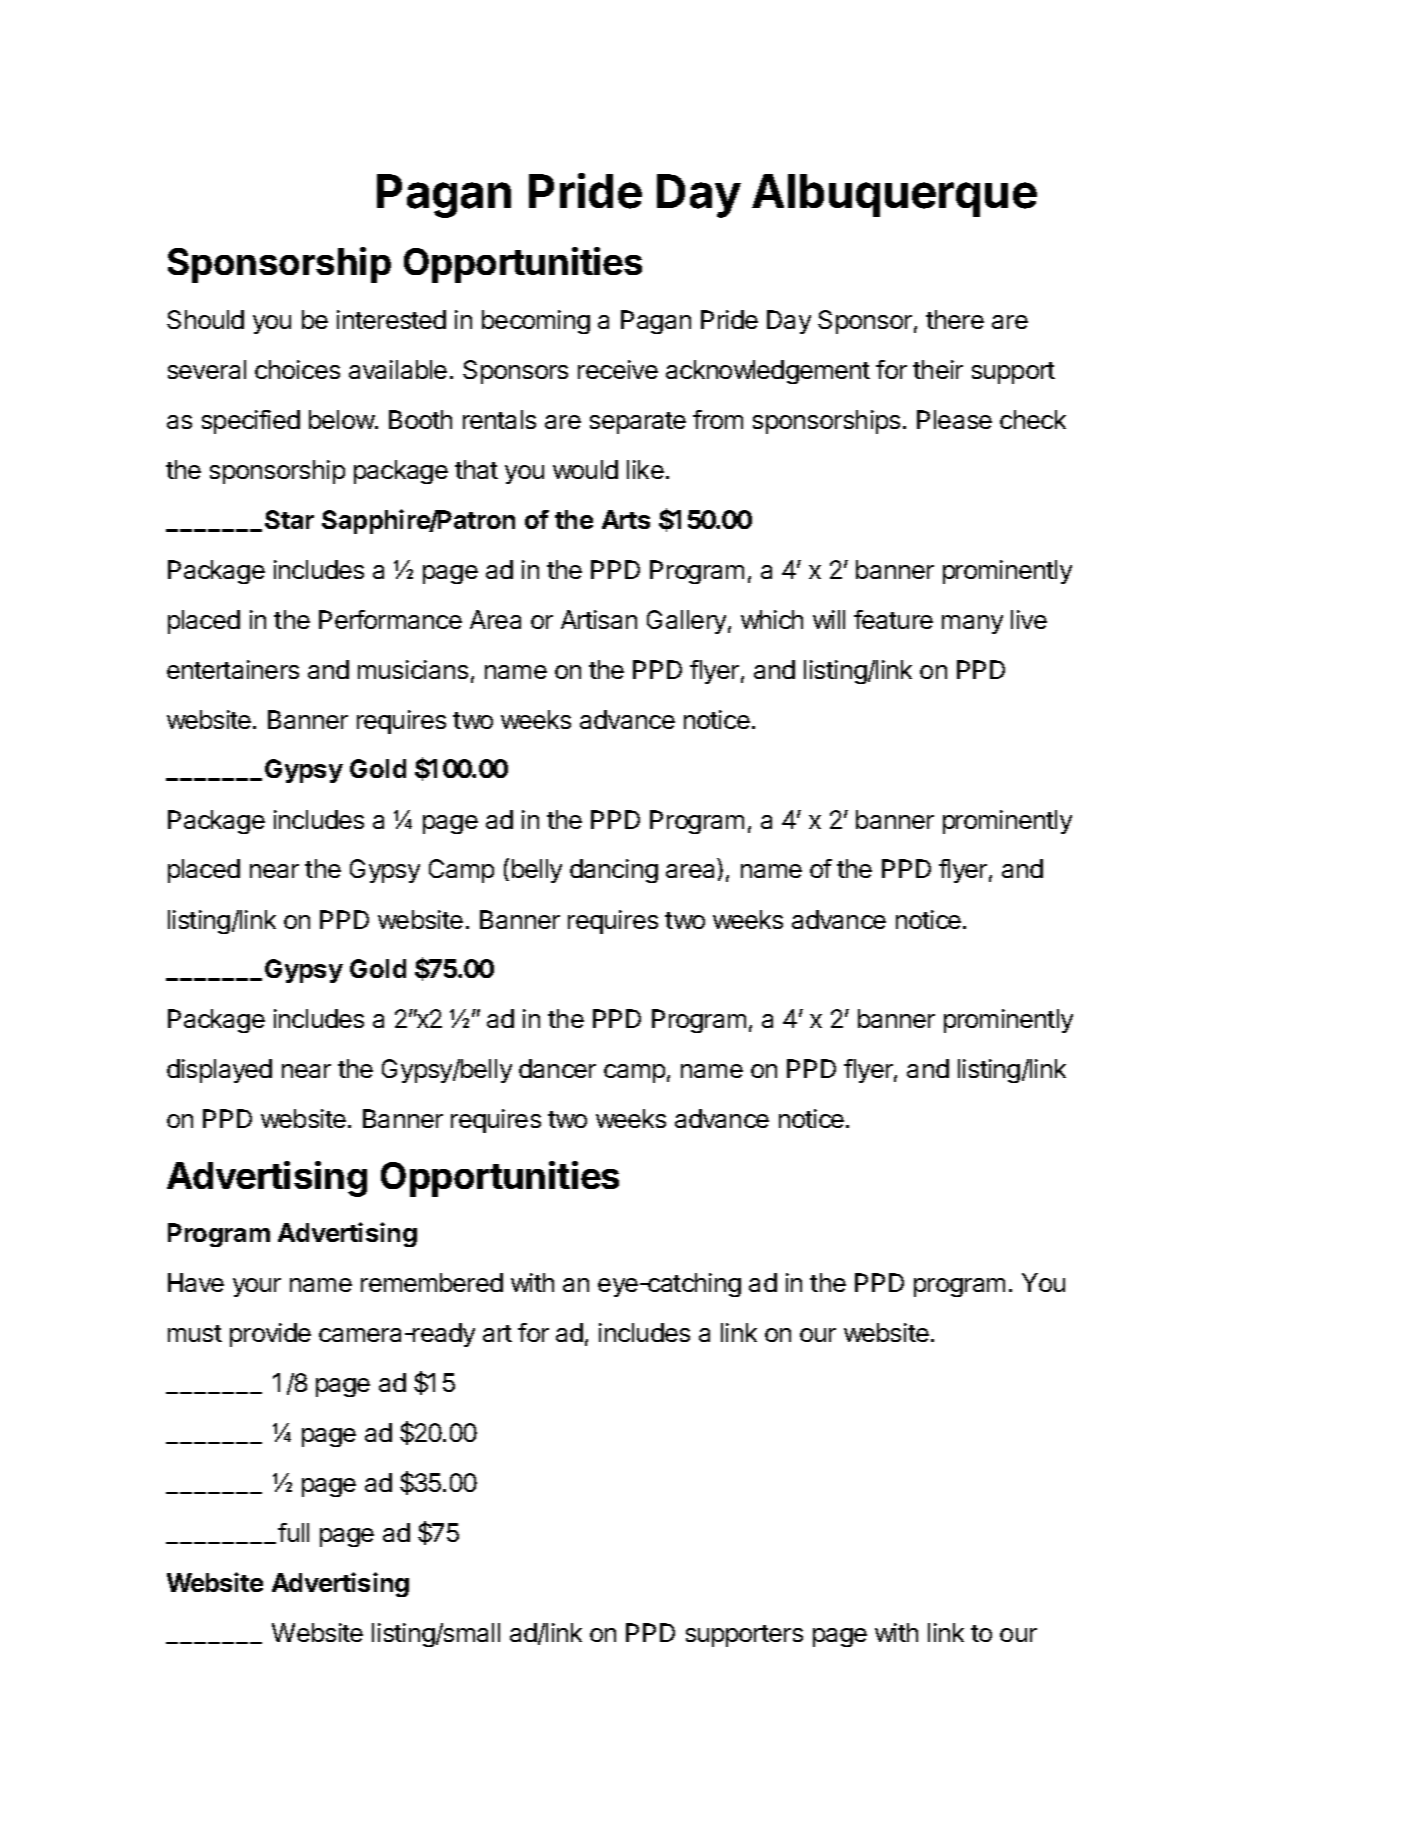 The width and height of the document is (1412, 1827). I want to click on your, so click(257, 1287).
